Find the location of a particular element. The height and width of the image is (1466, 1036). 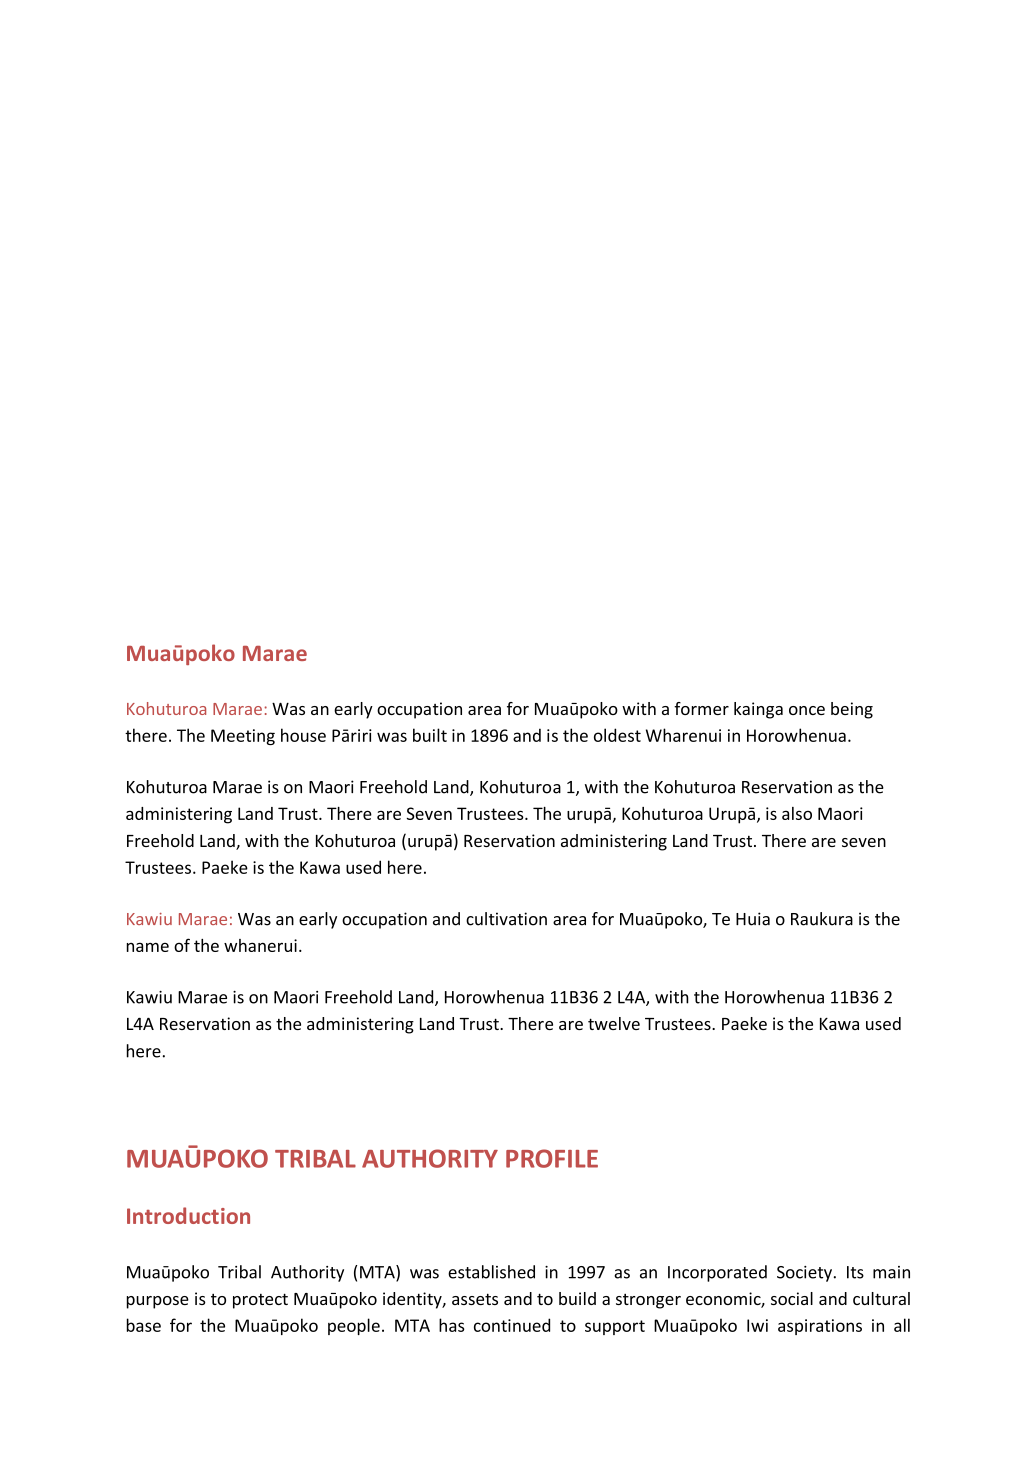

built is located at coordinates (430, 735).
